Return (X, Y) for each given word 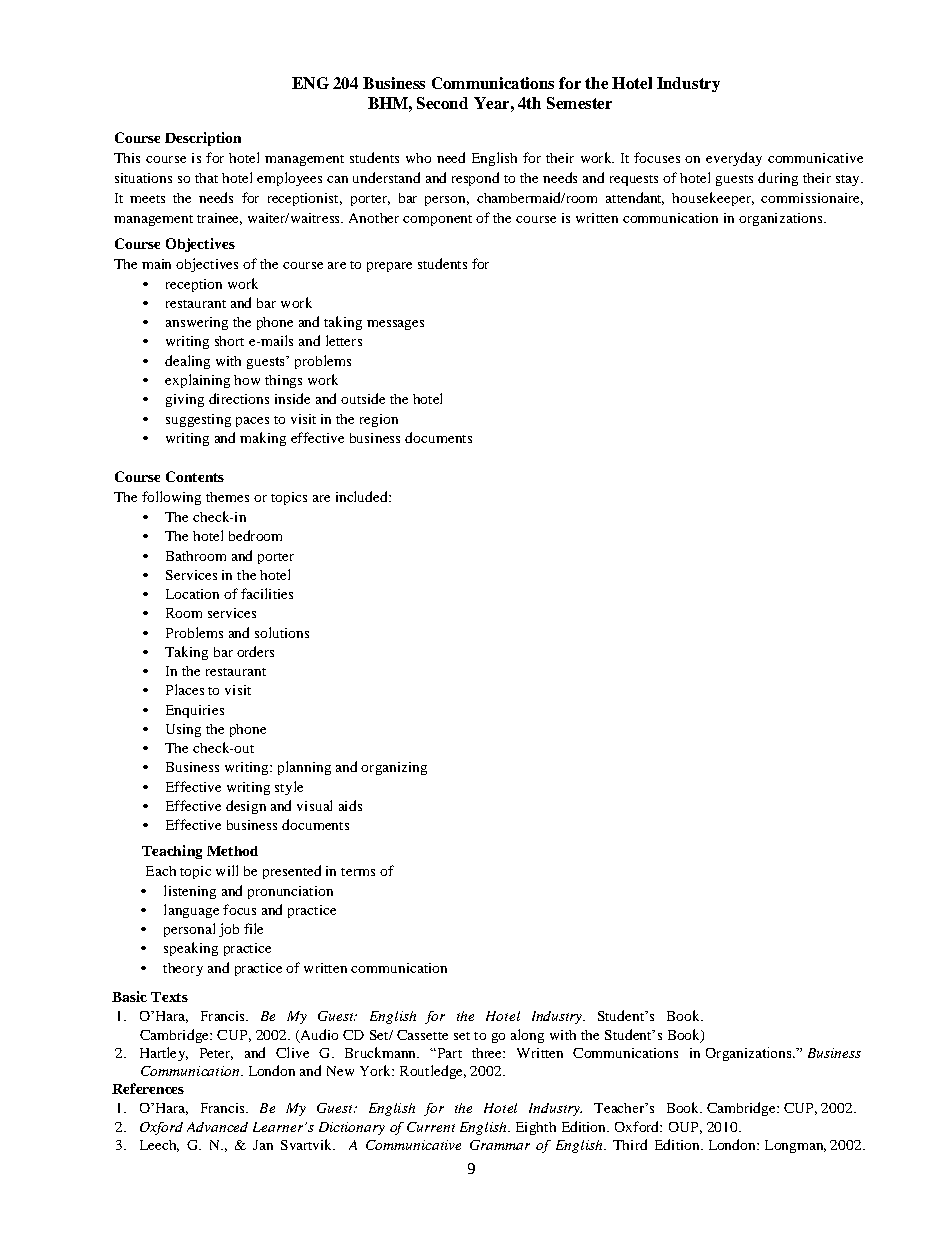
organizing (394, 768)
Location (192, 594)
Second (442, 103)
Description (203, 139)
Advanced (217, 1127)
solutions (282, 632)
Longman (795, 1146)
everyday (734, 159)
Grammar (500, 1145)
